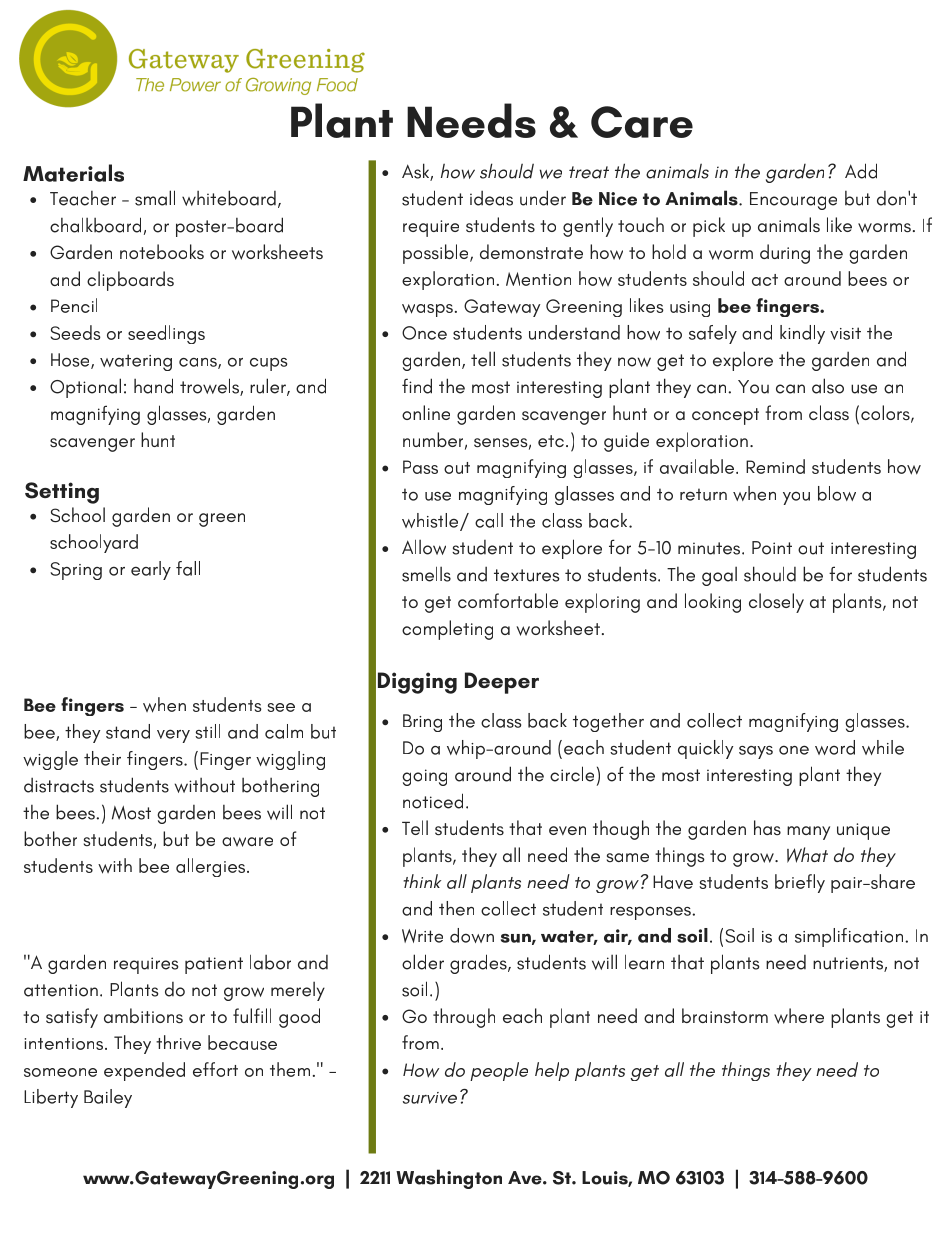 The height and width of the page is (1233, 952). I want to click on seedlings, so click(166, 334).
